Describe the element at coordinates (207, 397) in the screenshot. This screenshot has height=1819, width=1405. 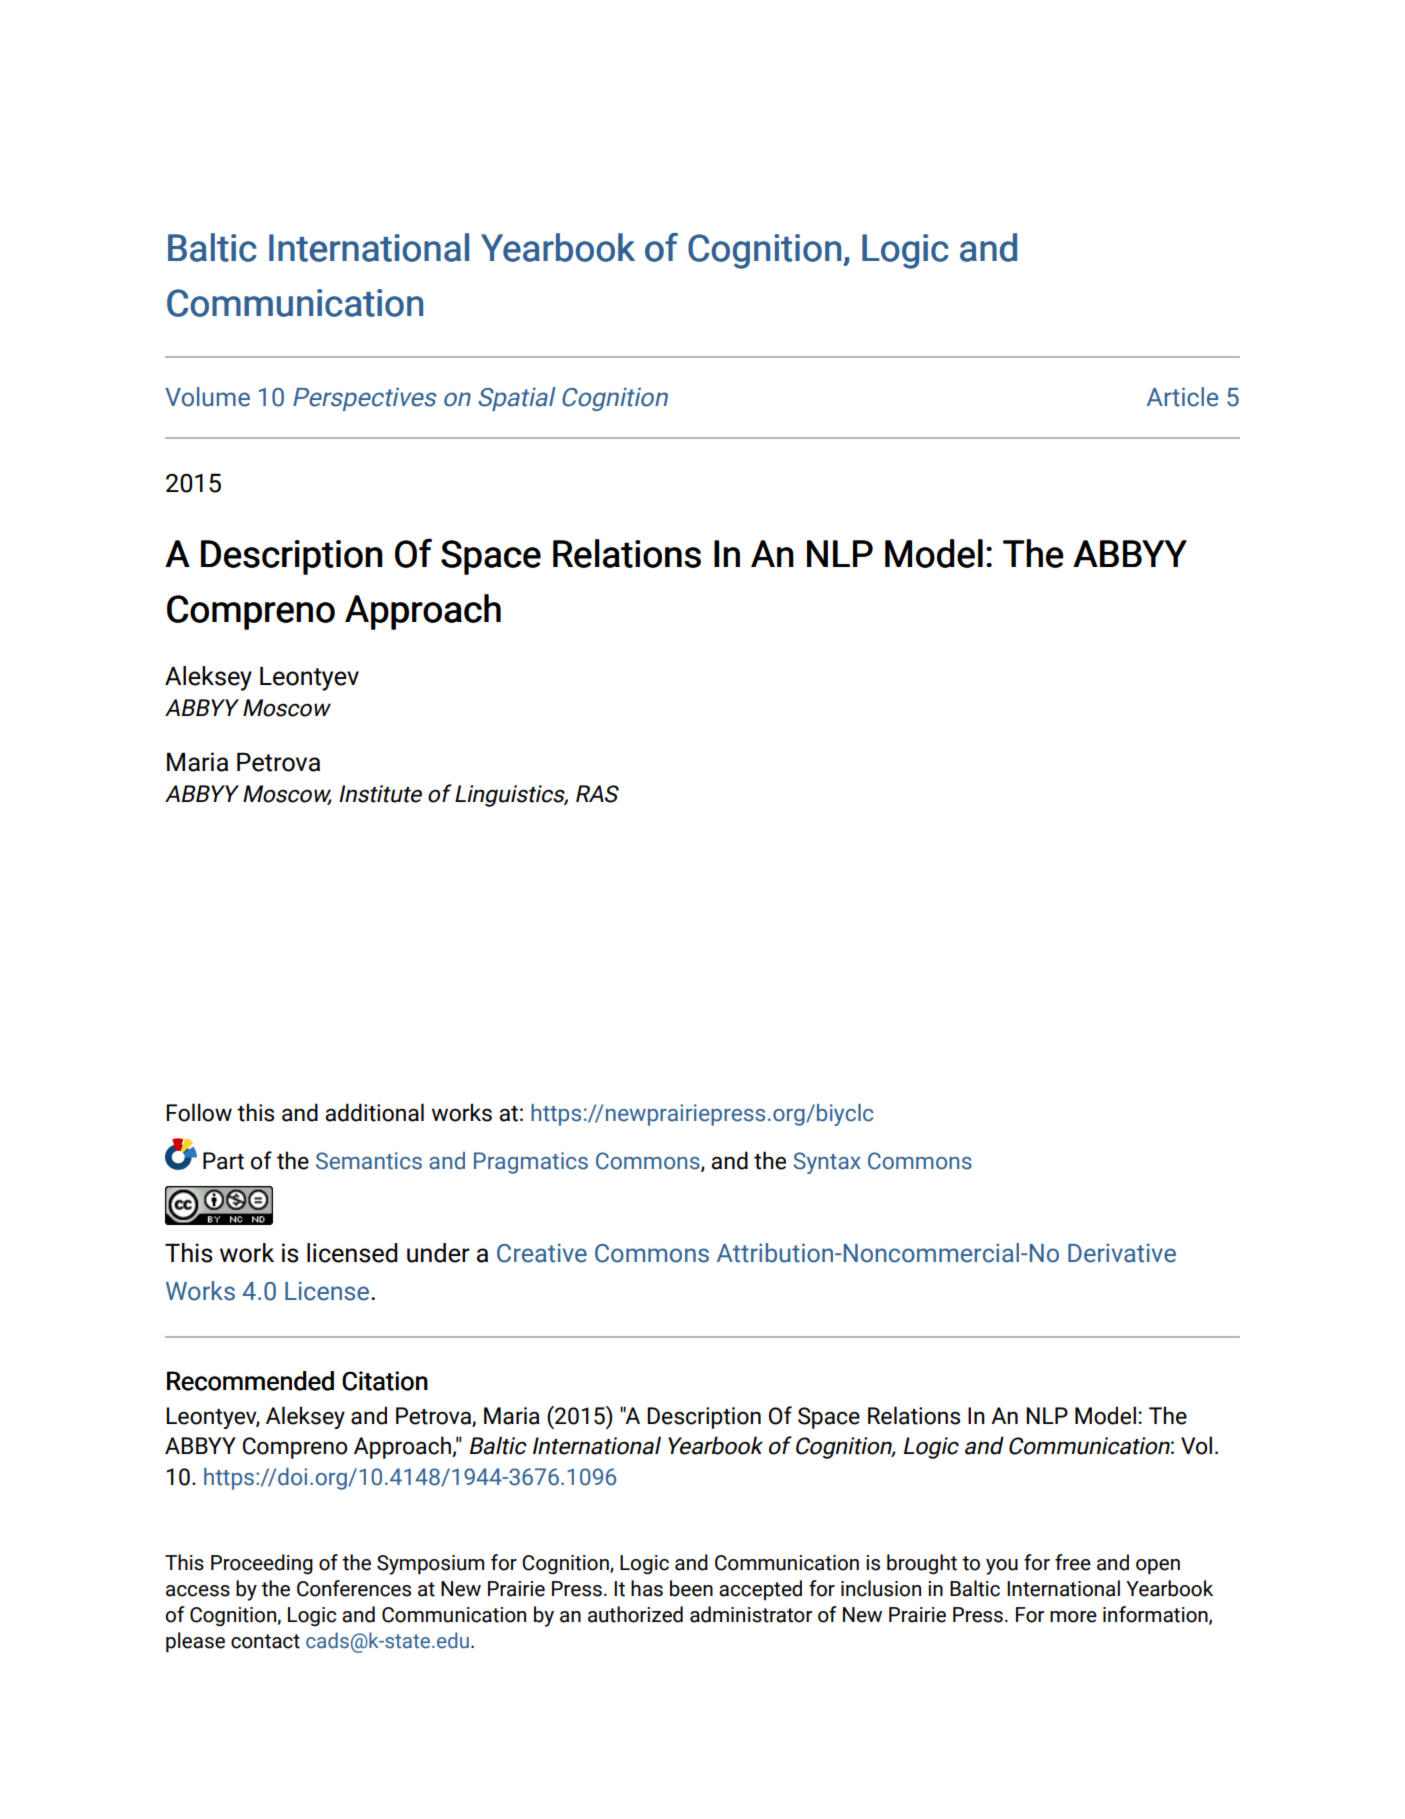
I see `Volume` at that location.
